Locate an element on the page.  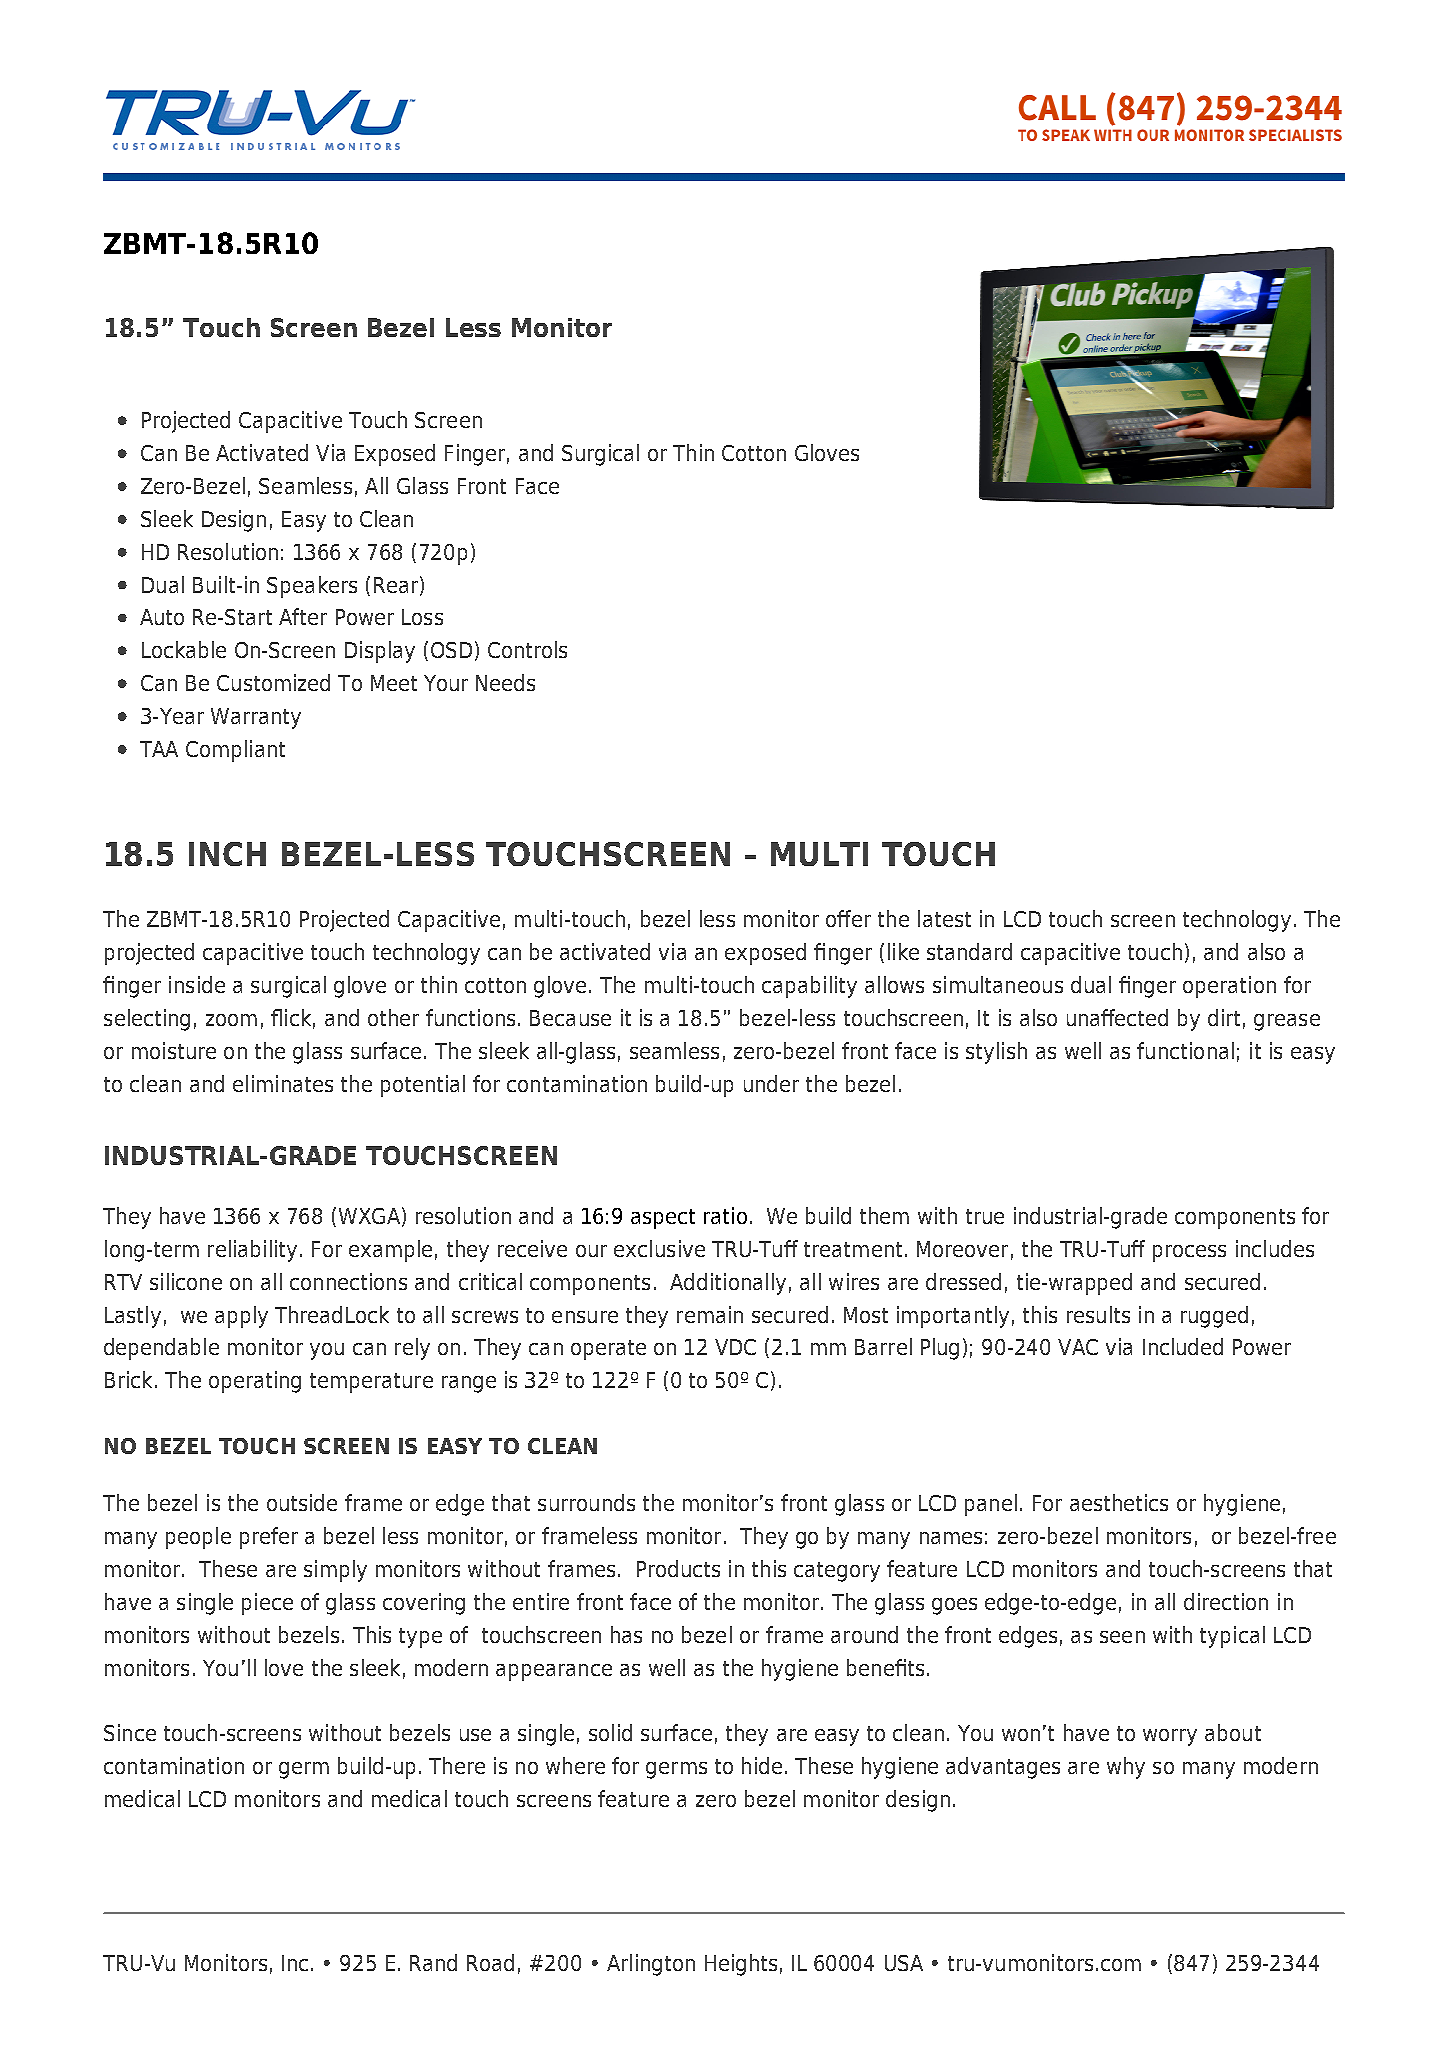
latest is located at coordinates (944, 918).
